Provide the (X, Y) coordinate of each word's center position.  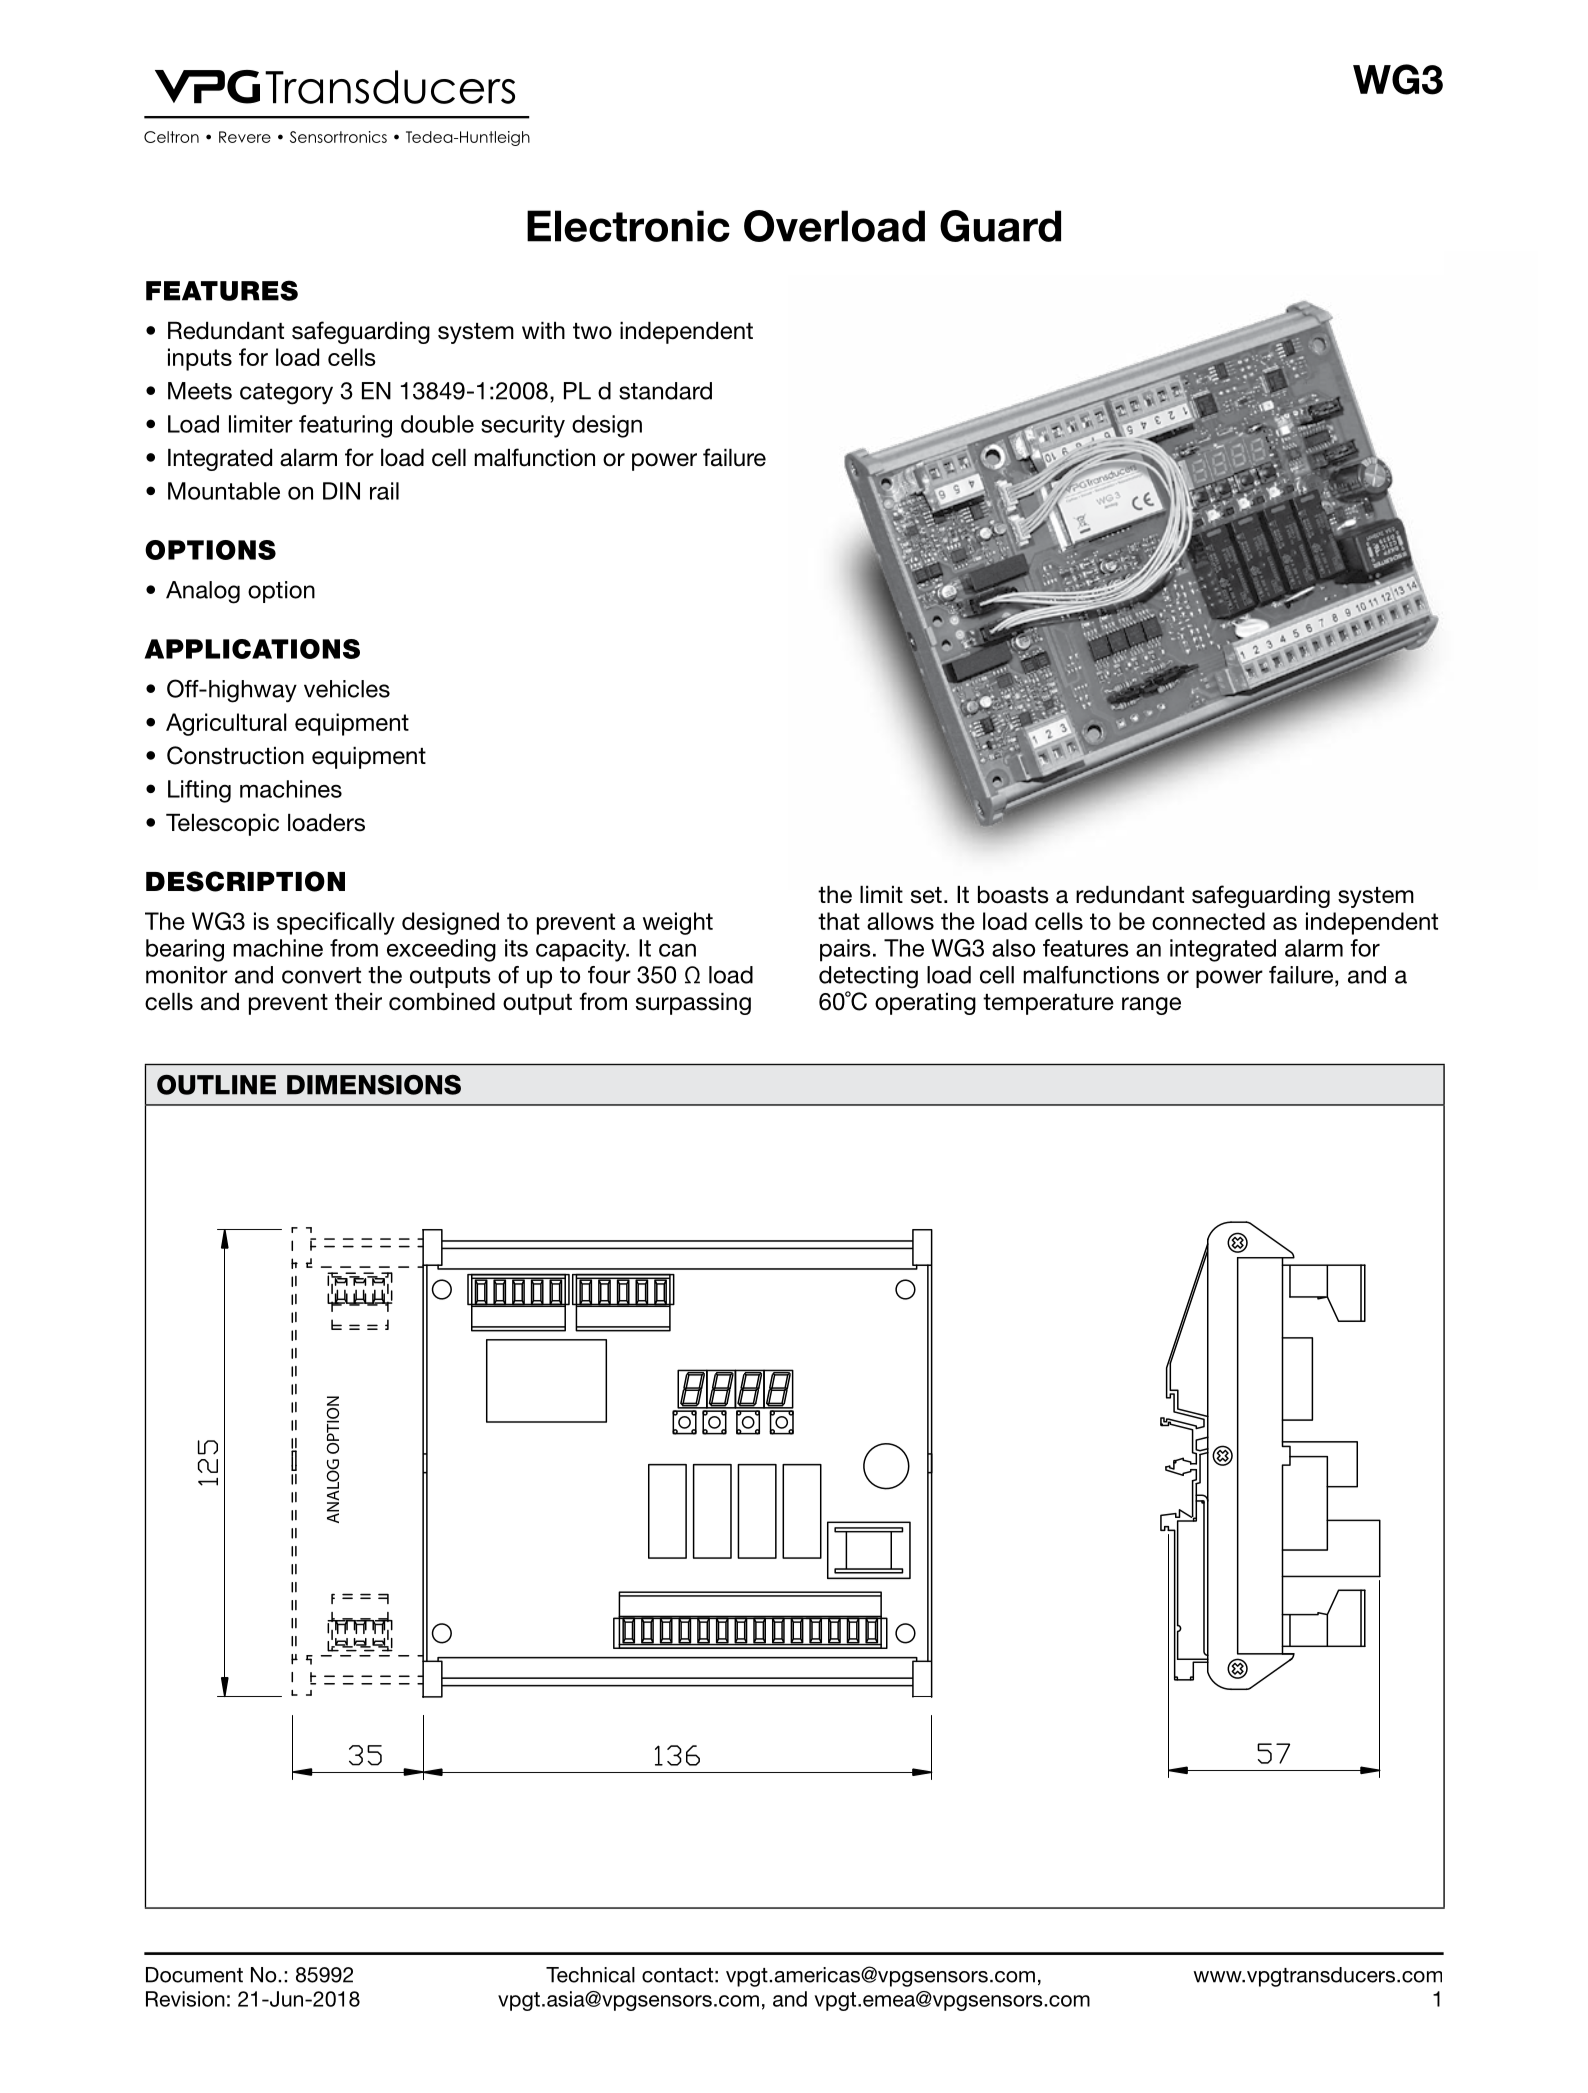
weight (678, 923)
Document (194, 1975)
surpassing (693, 1004)
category (286, 394)
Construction (235, 755)
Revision (185, 1999)
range (1151, 1006)
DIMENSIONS (374, 1085)
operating (925, 1004)
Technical (590, 1975)
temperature (1048, 1004)
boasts (1013, 895)
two (592, 331)
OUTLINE (216, 1085)
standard (665, 391)
